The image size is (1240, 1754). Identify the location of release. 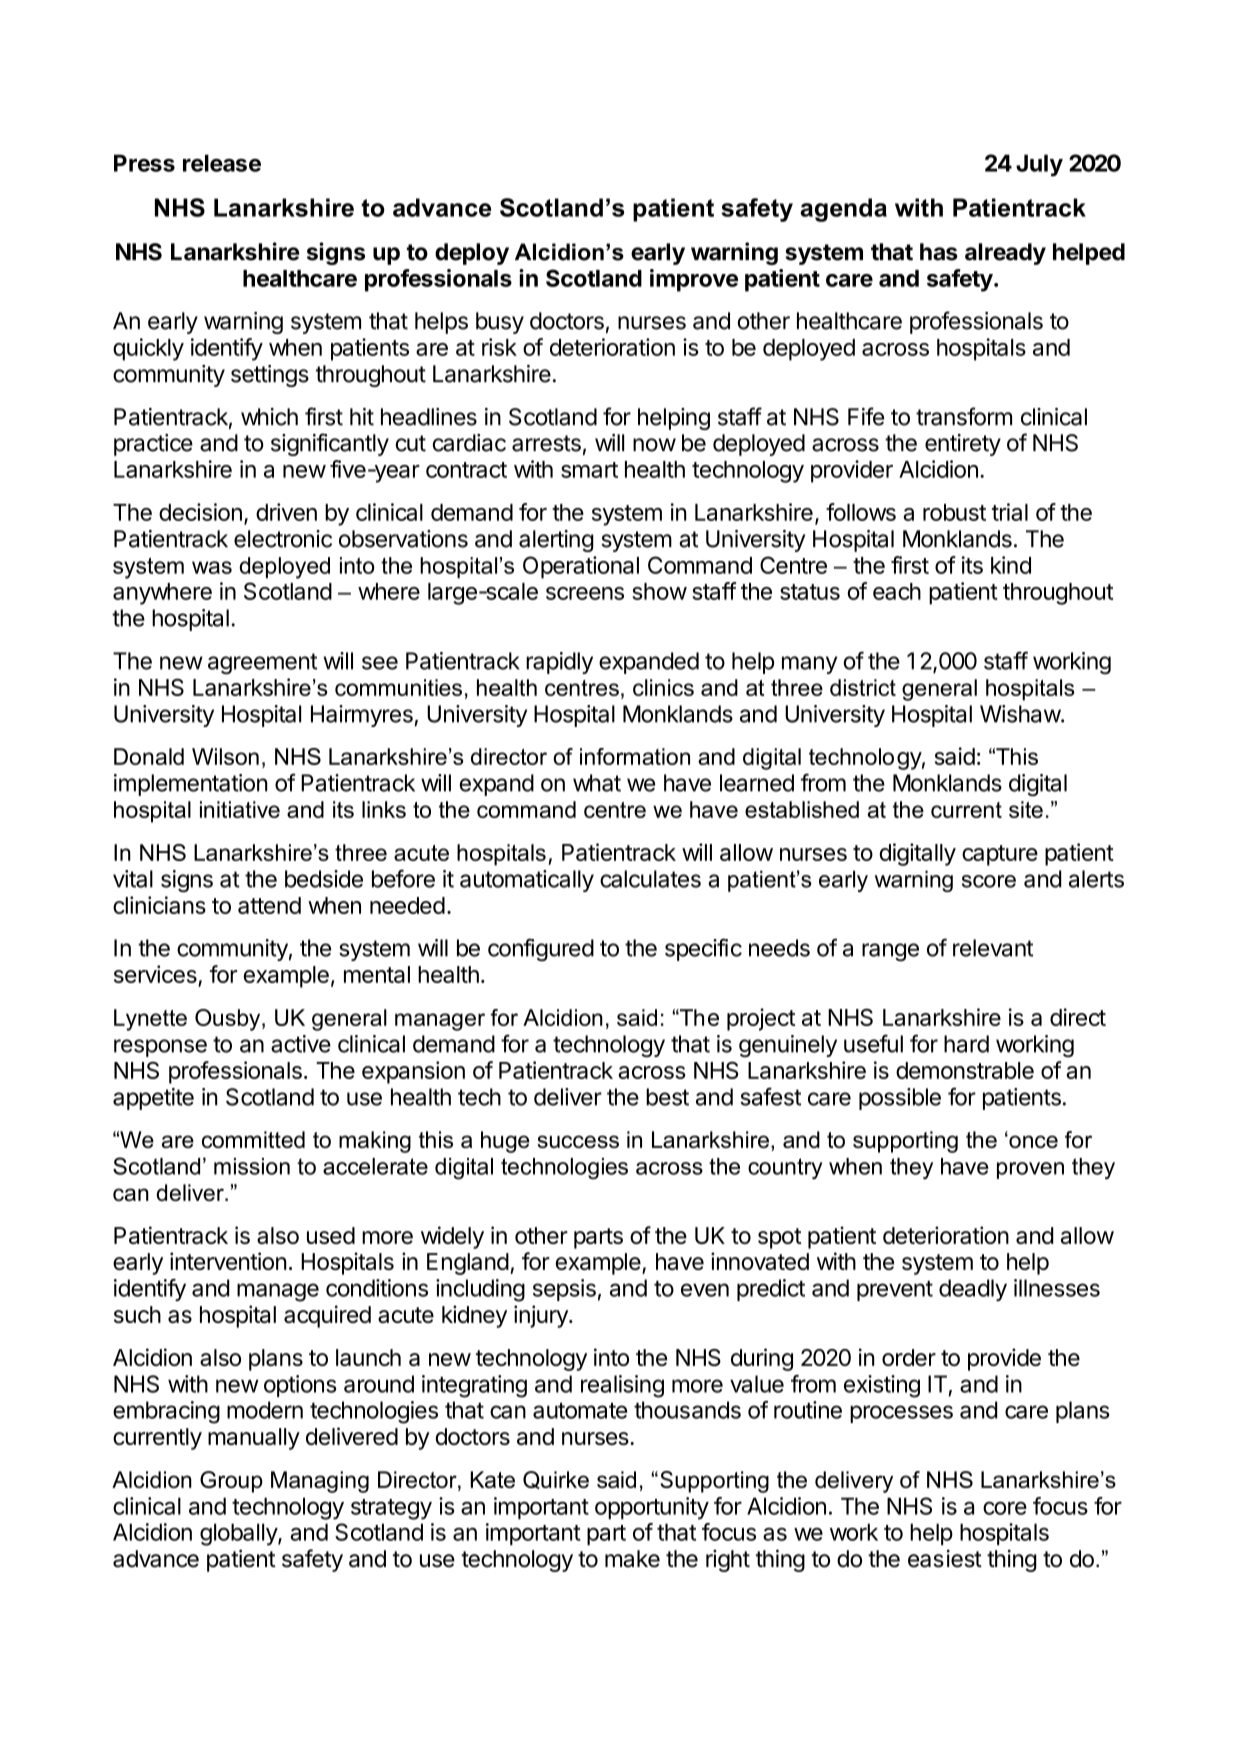
(222, 163).
